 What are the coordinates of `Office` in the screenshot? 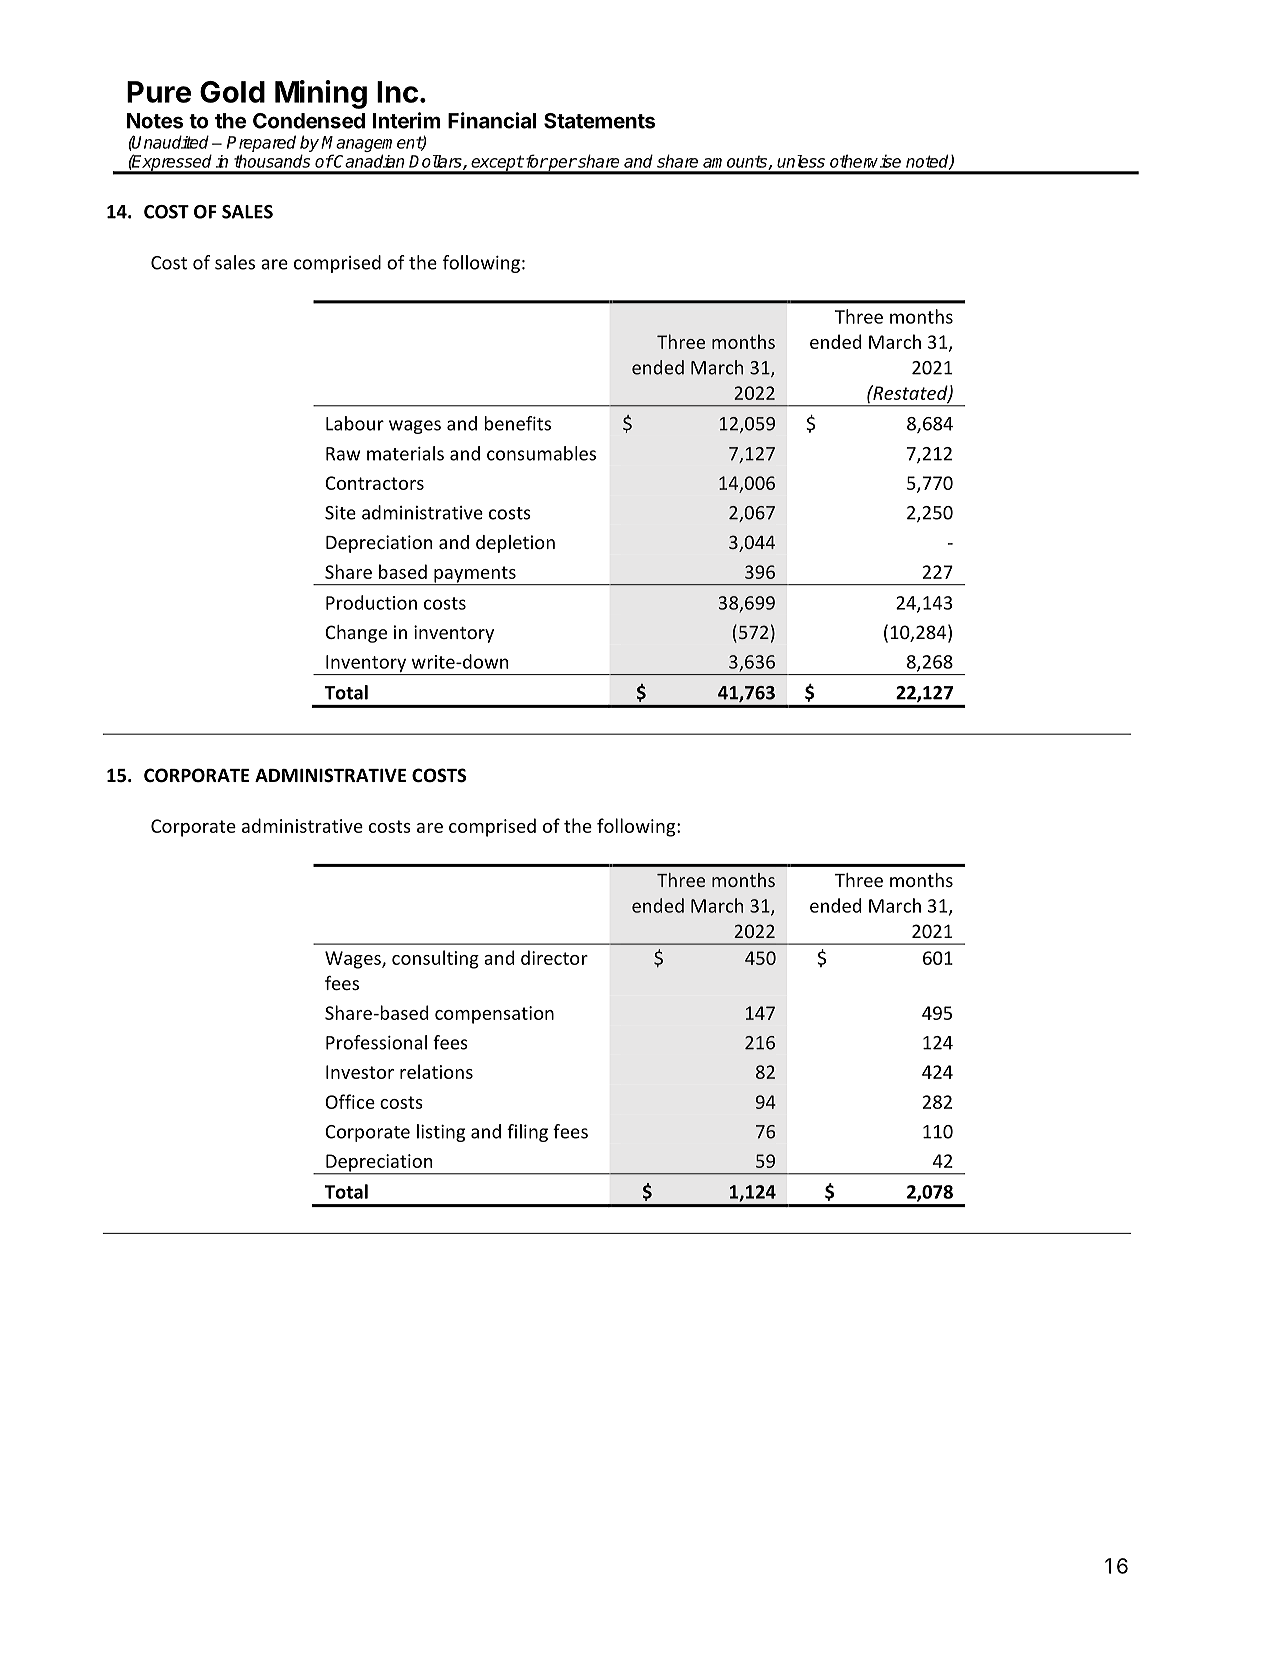 It's located at (350, 1101).
